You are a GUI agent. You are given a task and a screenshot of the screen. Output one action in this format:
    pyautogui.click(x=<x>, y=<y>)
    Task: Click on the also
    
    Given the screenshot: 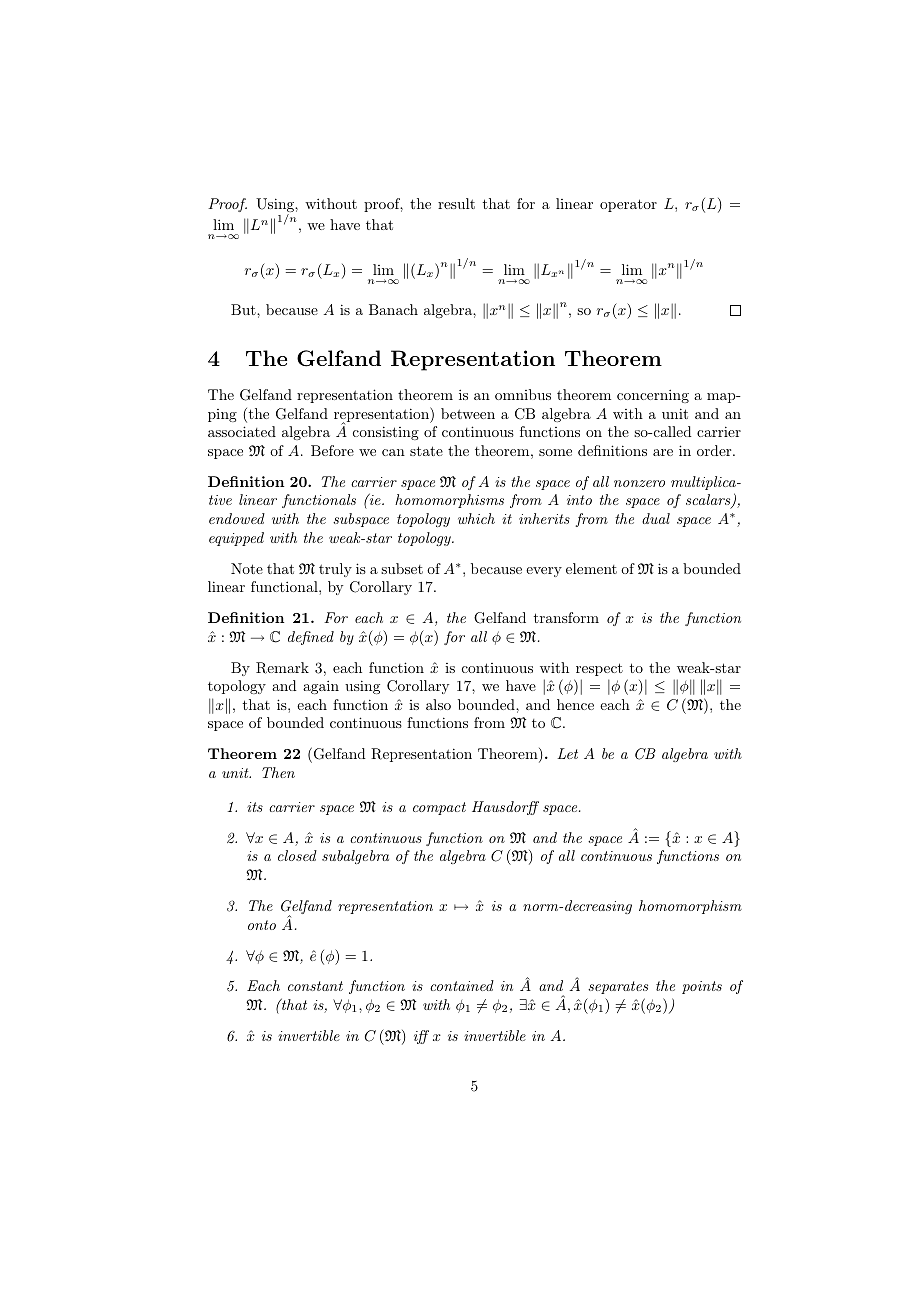 What is the action you would take?
    pyautogui.click(x=438, y=704)
